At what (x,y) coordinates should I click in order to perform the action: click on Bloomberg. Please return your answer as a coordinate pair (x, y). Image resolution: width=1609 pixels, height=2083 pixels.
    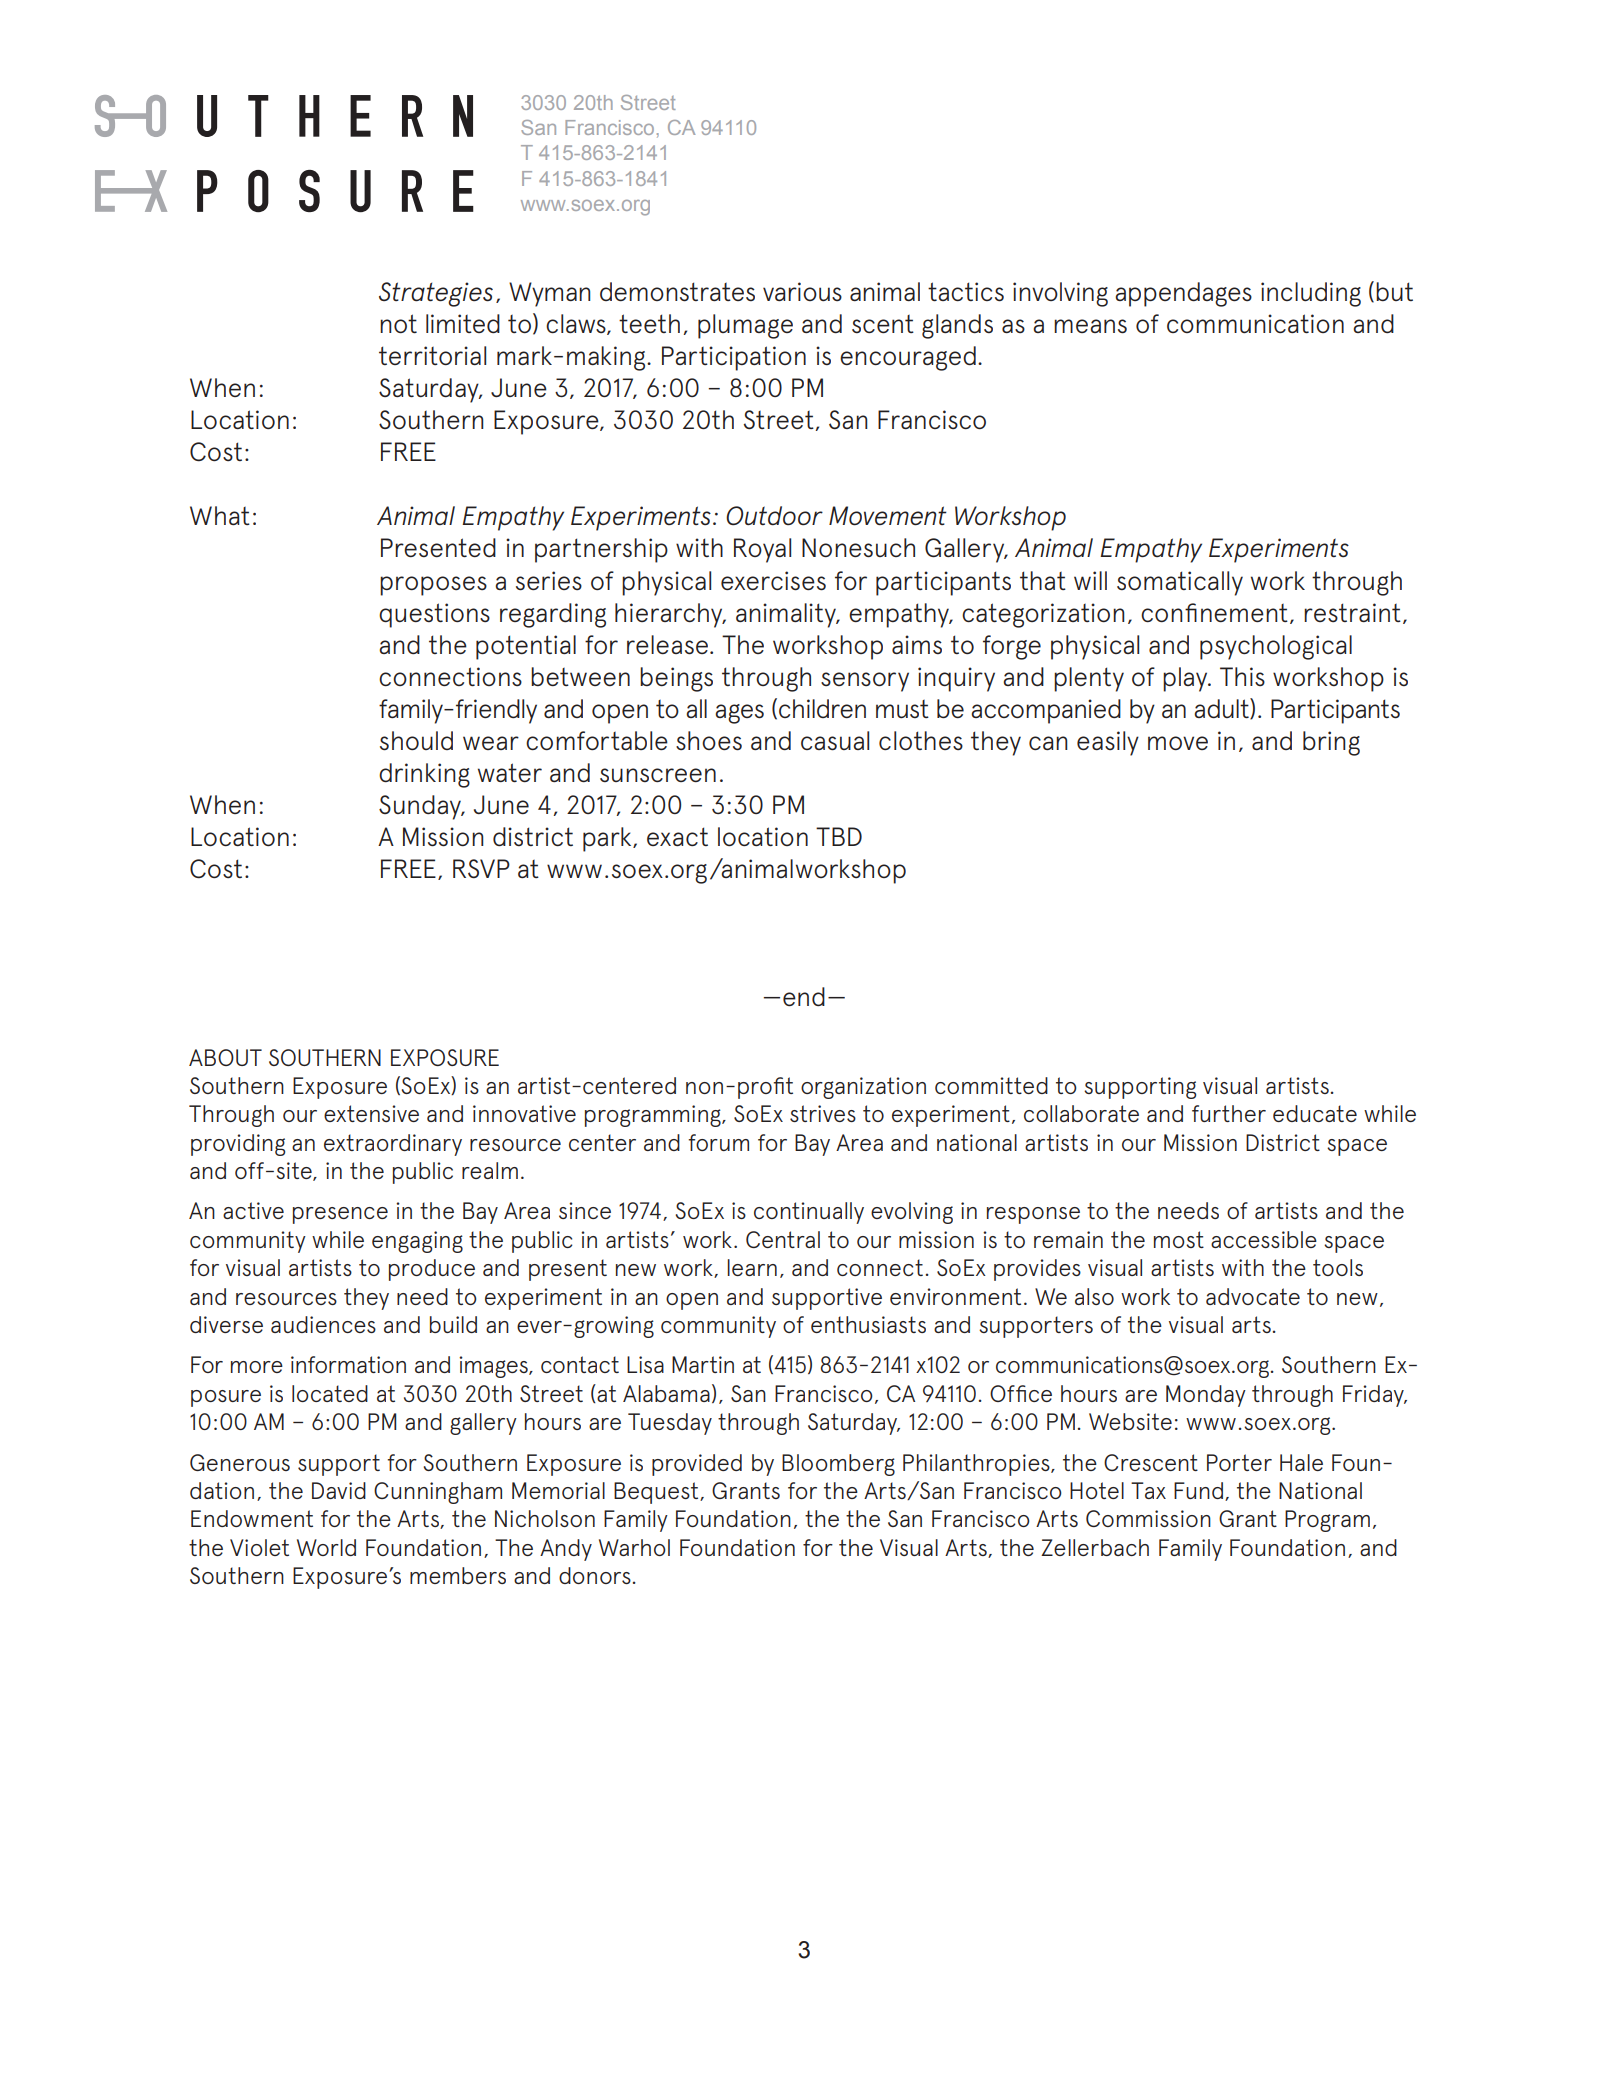
    Looking at the image, I should click on (838, 1465).
